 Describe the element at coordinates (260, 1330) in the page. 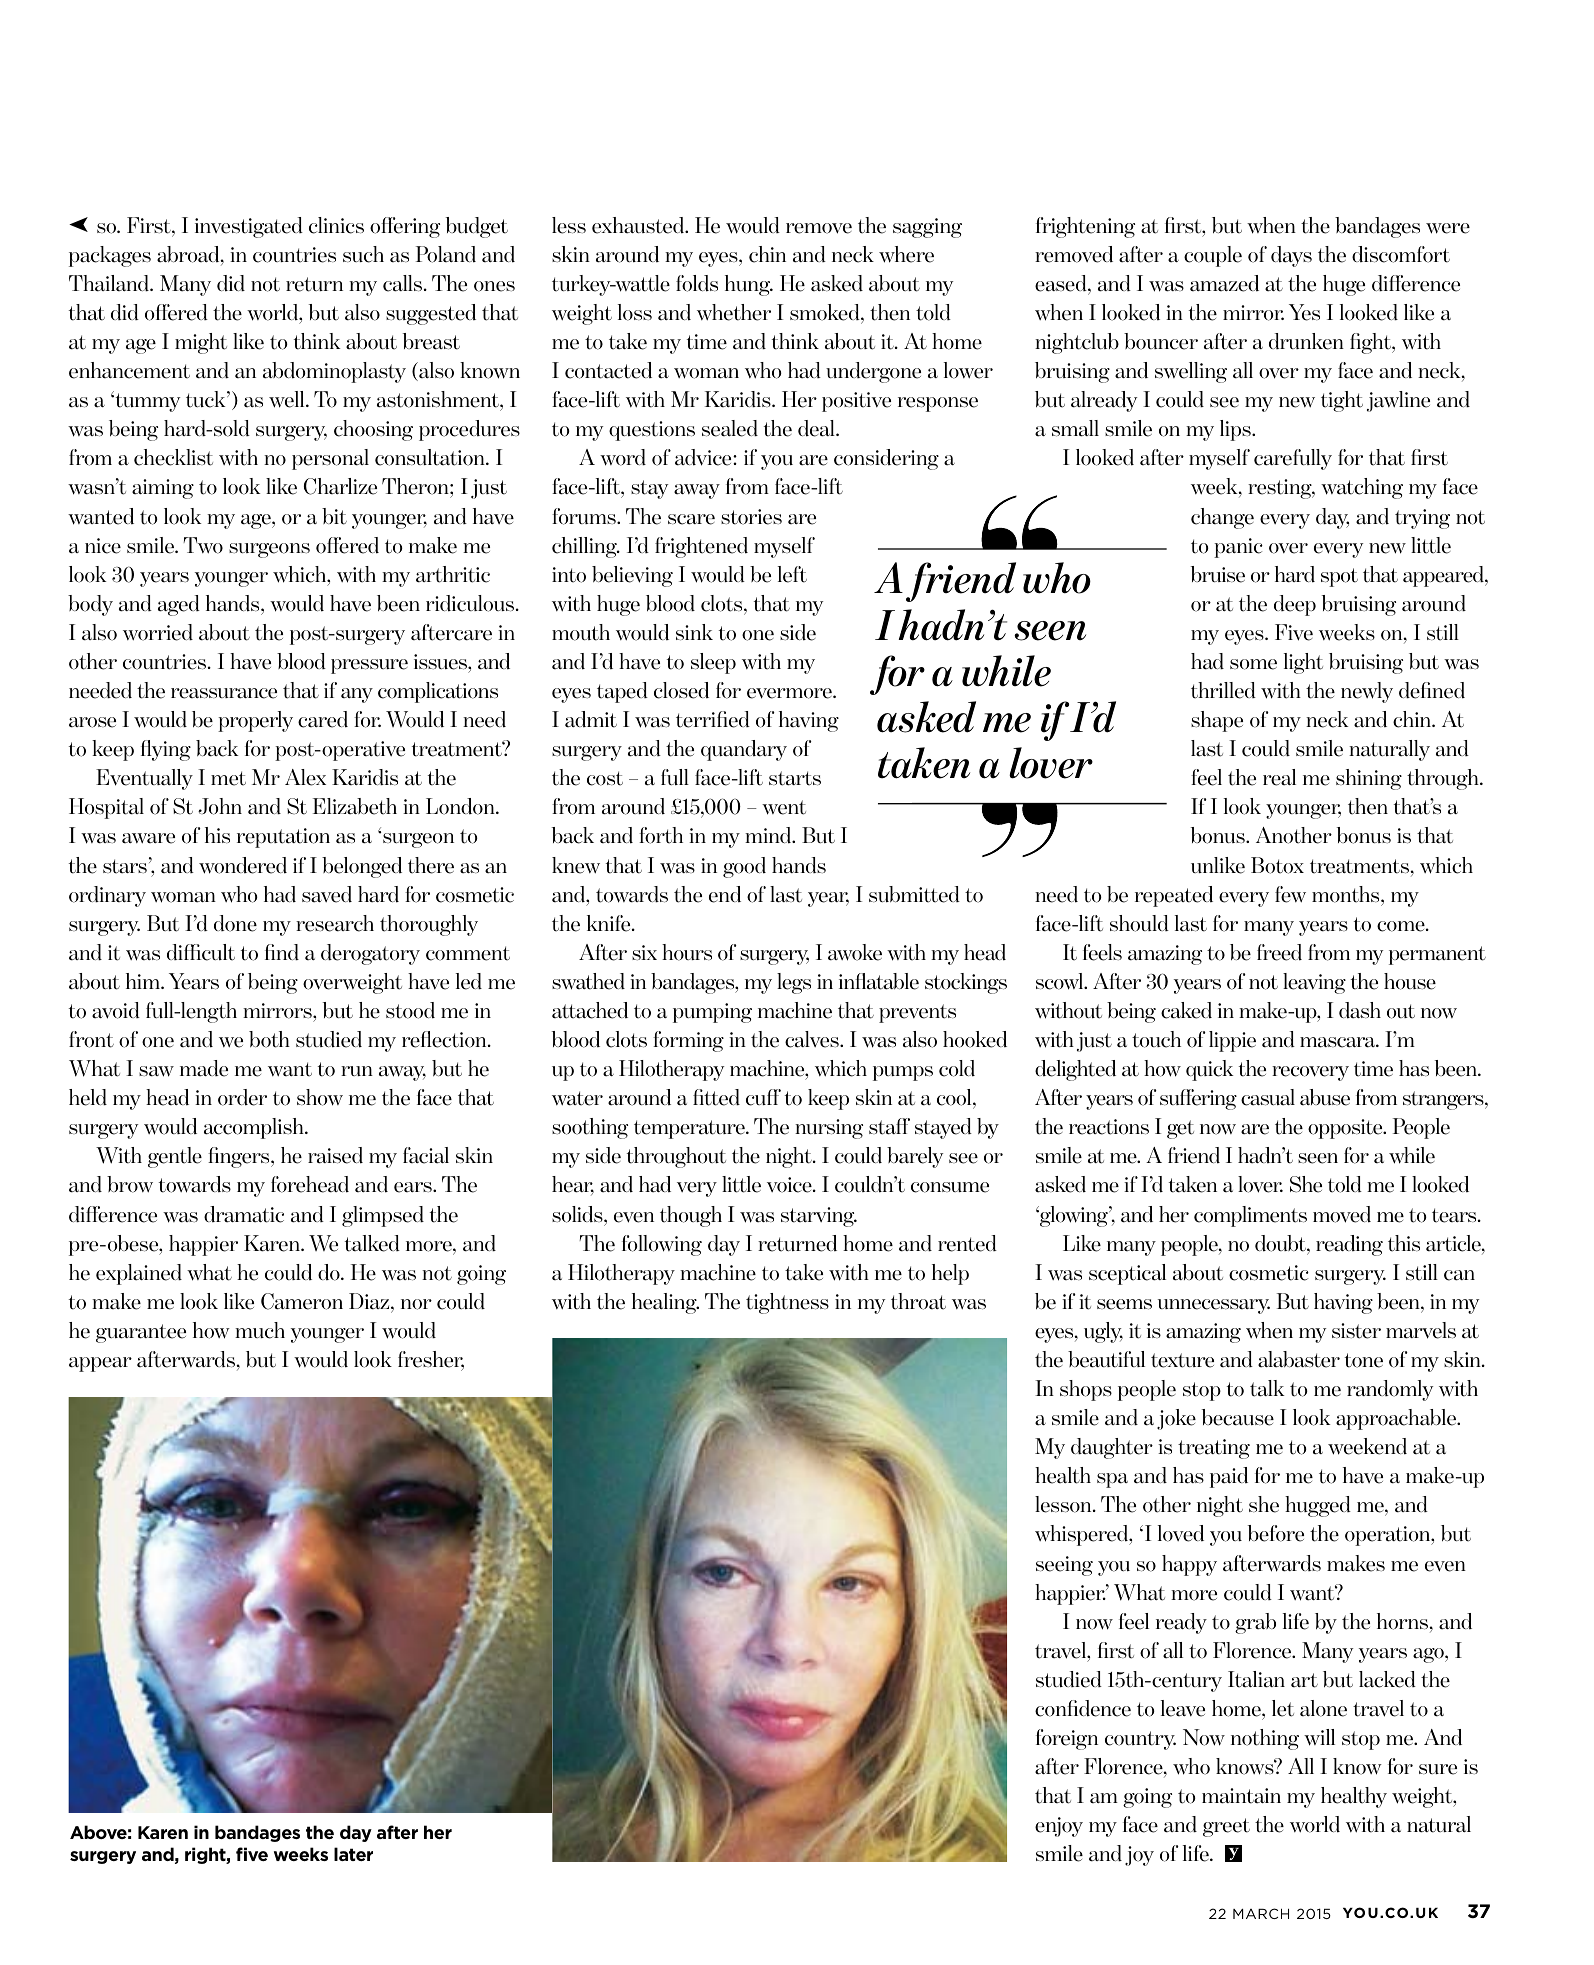

I see `much` at that location.
